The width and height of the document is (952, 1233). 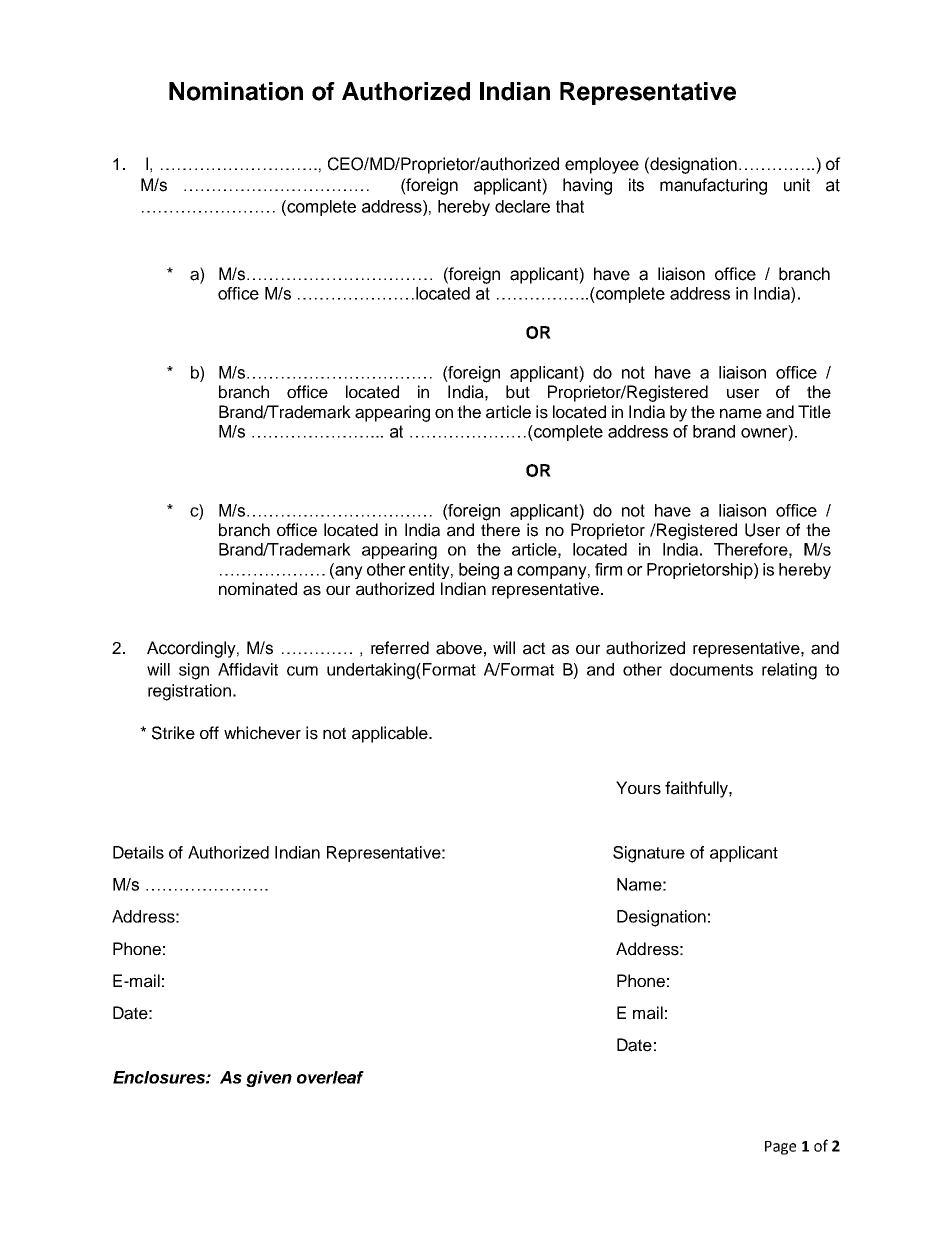 What do you see at coordinates (638, 788) in the document?
I see `Yours` at bounding box center [638, 788].
